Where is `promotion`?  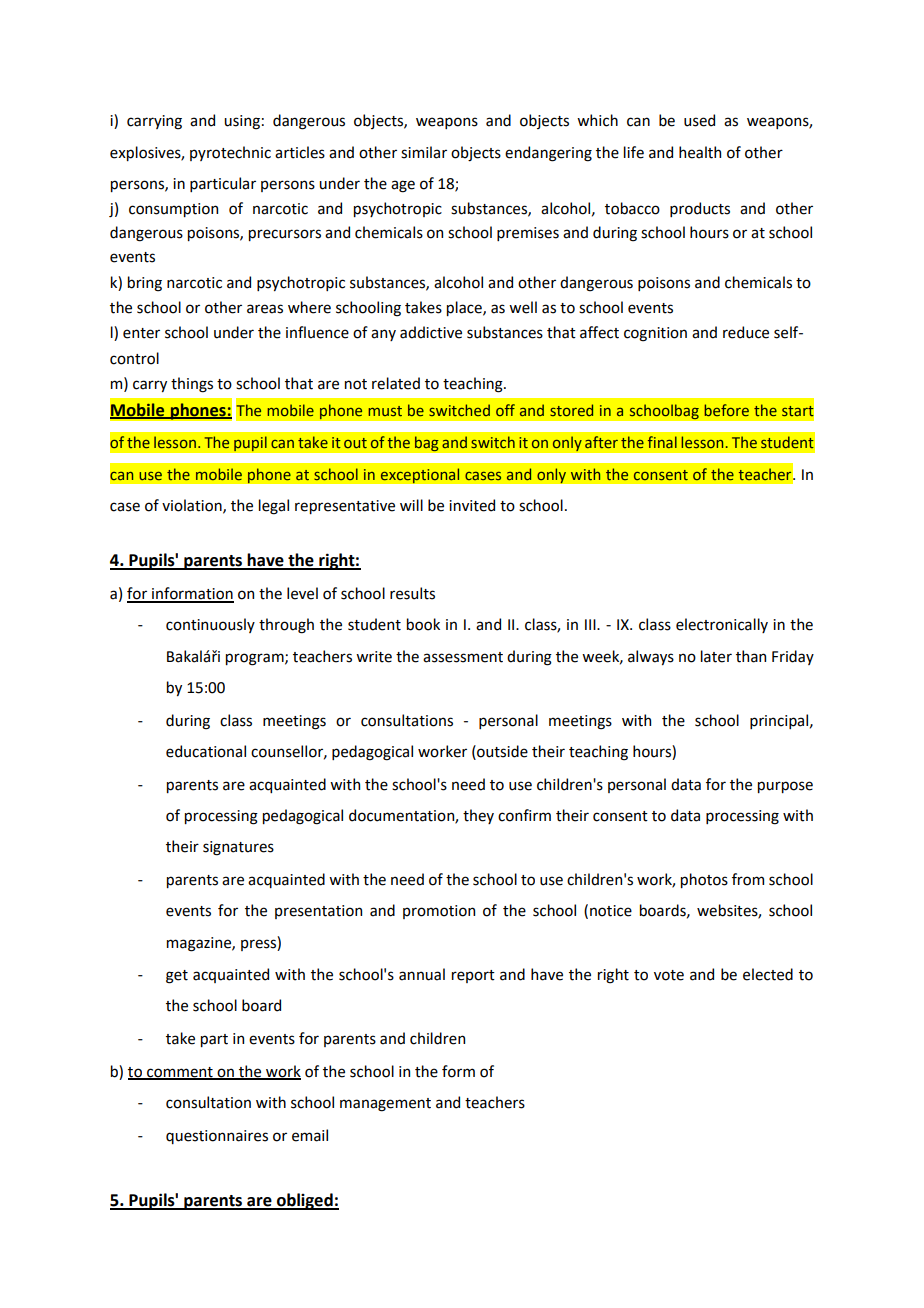 promotion is located at coordinates (439, 912).
